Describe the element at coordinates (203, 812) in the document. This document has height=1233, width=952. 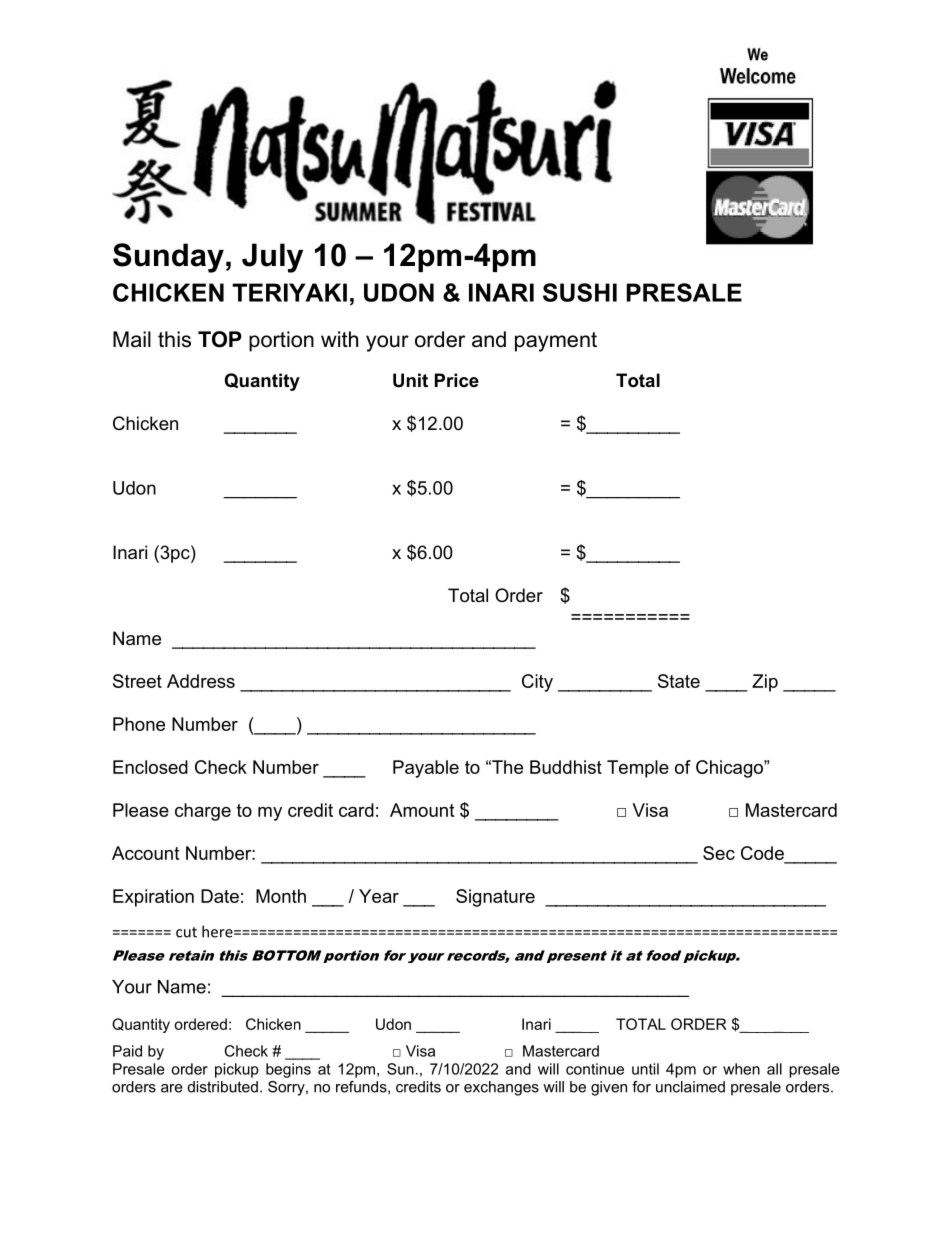
I see `charge` at that location.
